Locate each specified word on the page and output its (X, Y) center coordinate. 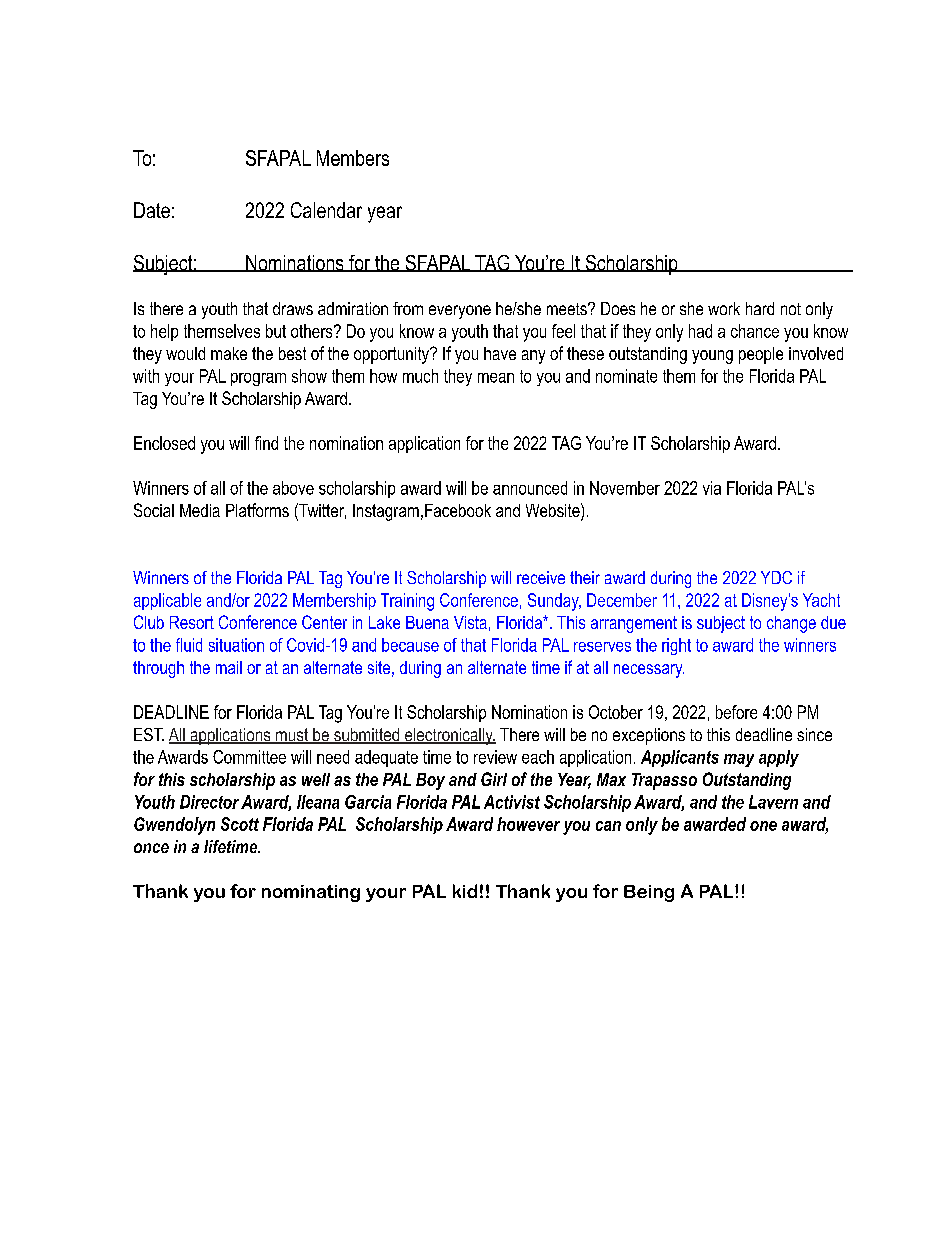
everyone (460, 312)
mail (229, 667)
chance (755, 331)
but (276, 331)
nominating (311, 893)
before (736, 712)
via (712, 488)
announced (530, 488)
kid (465, 891)
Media (200, 510)
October (616, 712)
